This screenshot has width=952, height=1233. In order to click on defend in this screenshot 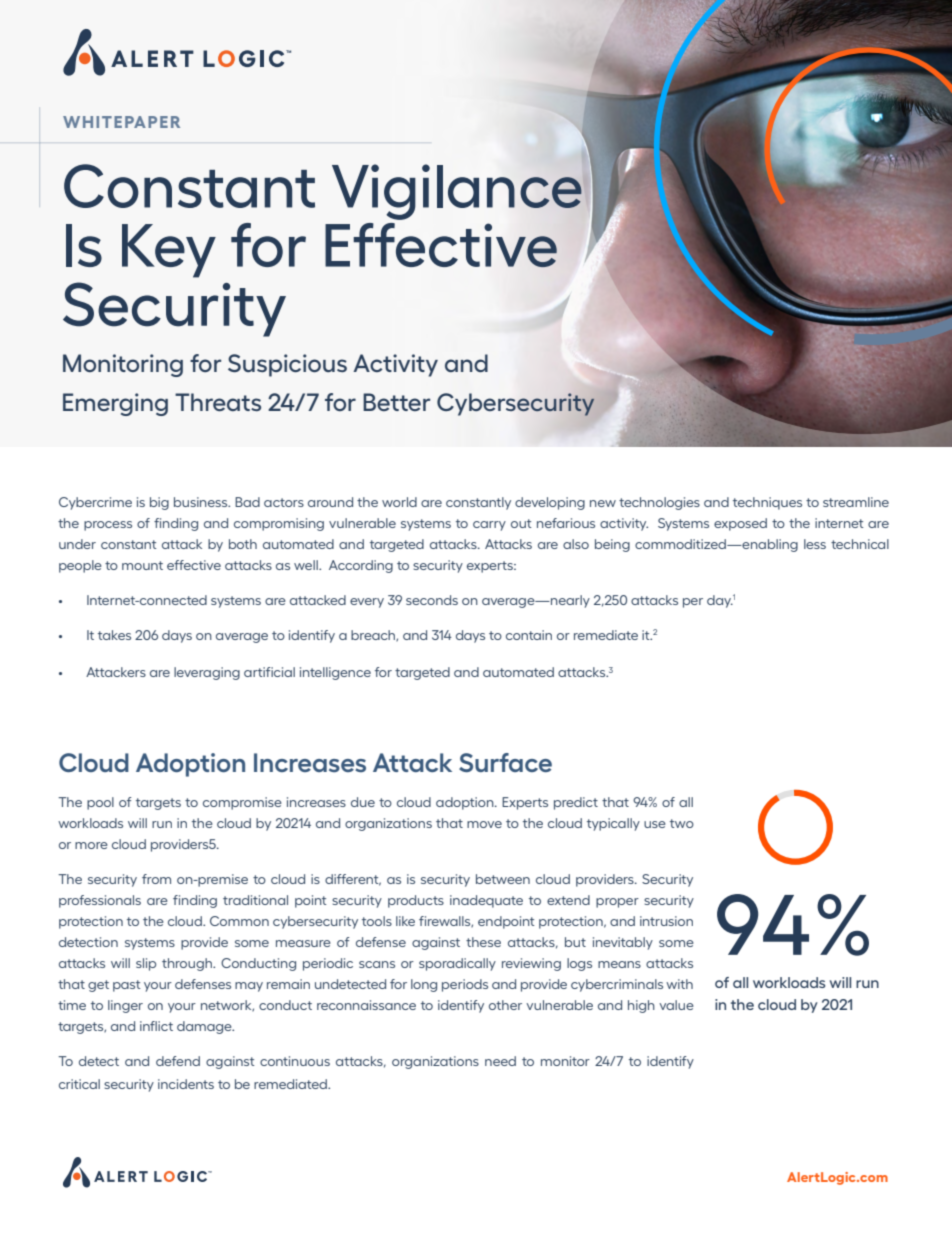, I will do `click(178, 1061)`.
